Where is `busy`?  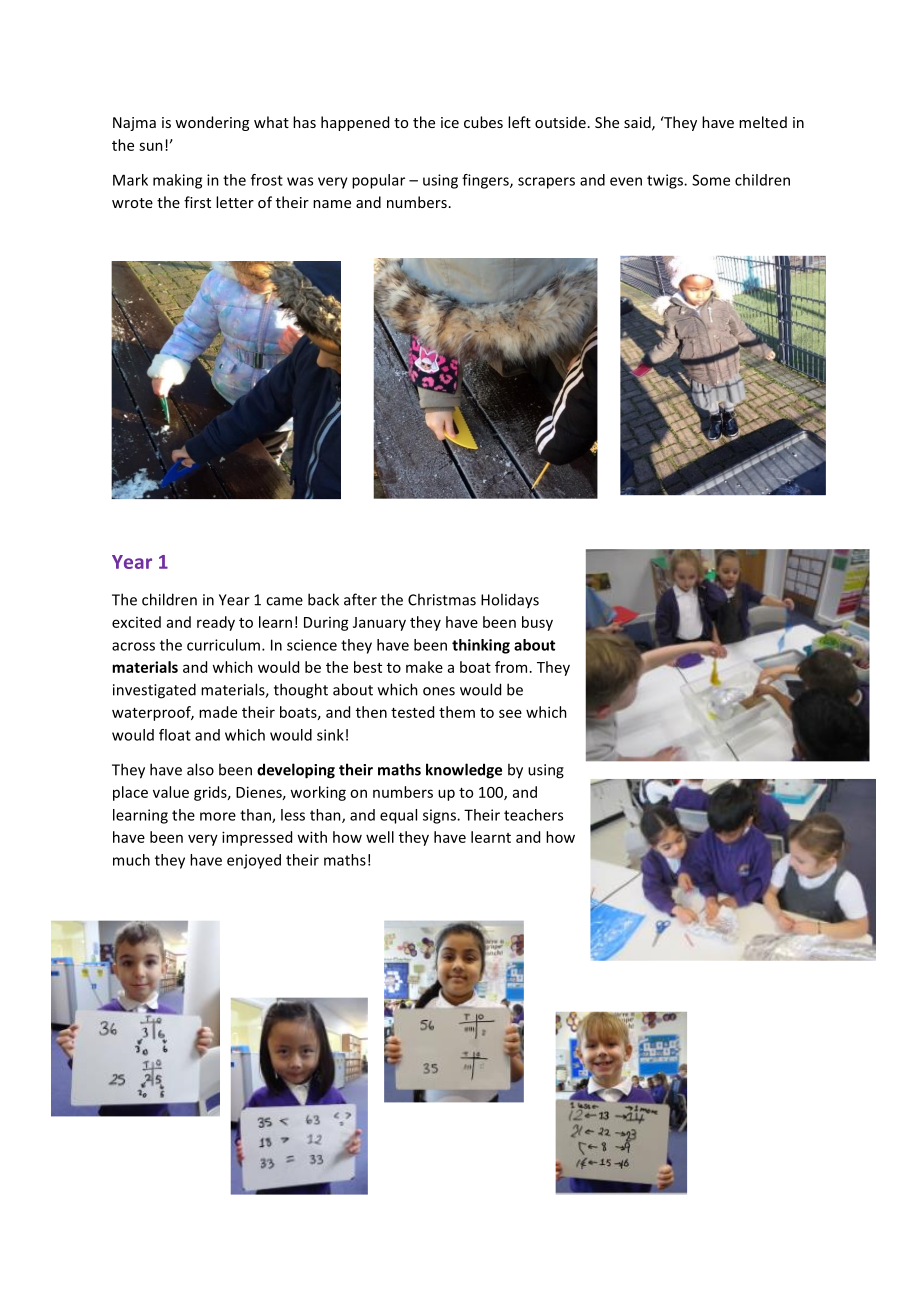
busy is located at coordinates (537, 623).
